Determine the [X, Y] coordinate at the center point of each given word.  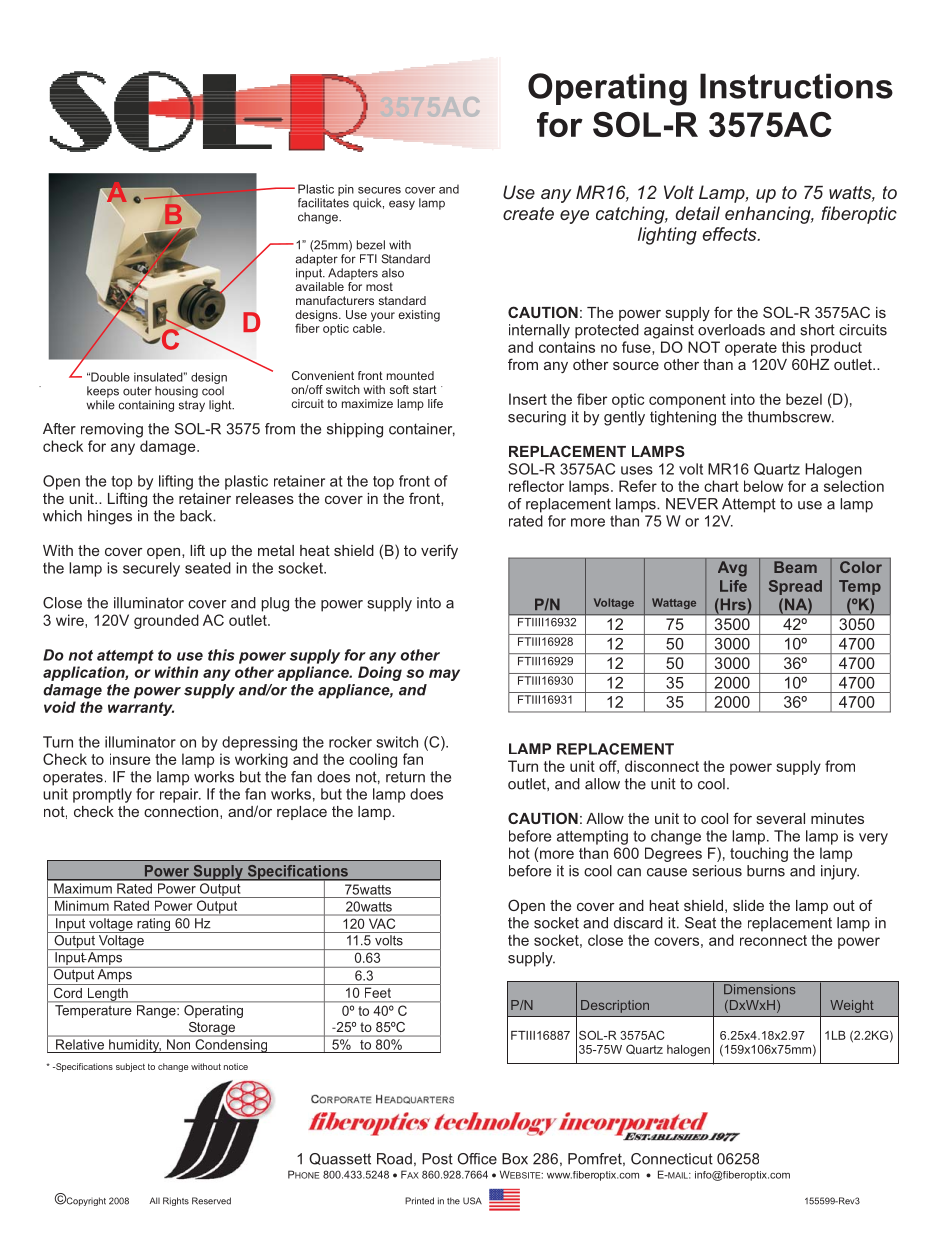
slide [748, 905]
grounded [166, 621]
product [836, 348]
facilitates [323, 203]
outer [137, 391]
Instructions [796, 86]
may [444, 675]
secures [379, 190]
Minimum [82, 906]
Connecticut [672, 1159]
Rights [176, 1201]
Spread [795, 587]
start [425, 389]
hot [519, 853]
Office [477, 1159]
